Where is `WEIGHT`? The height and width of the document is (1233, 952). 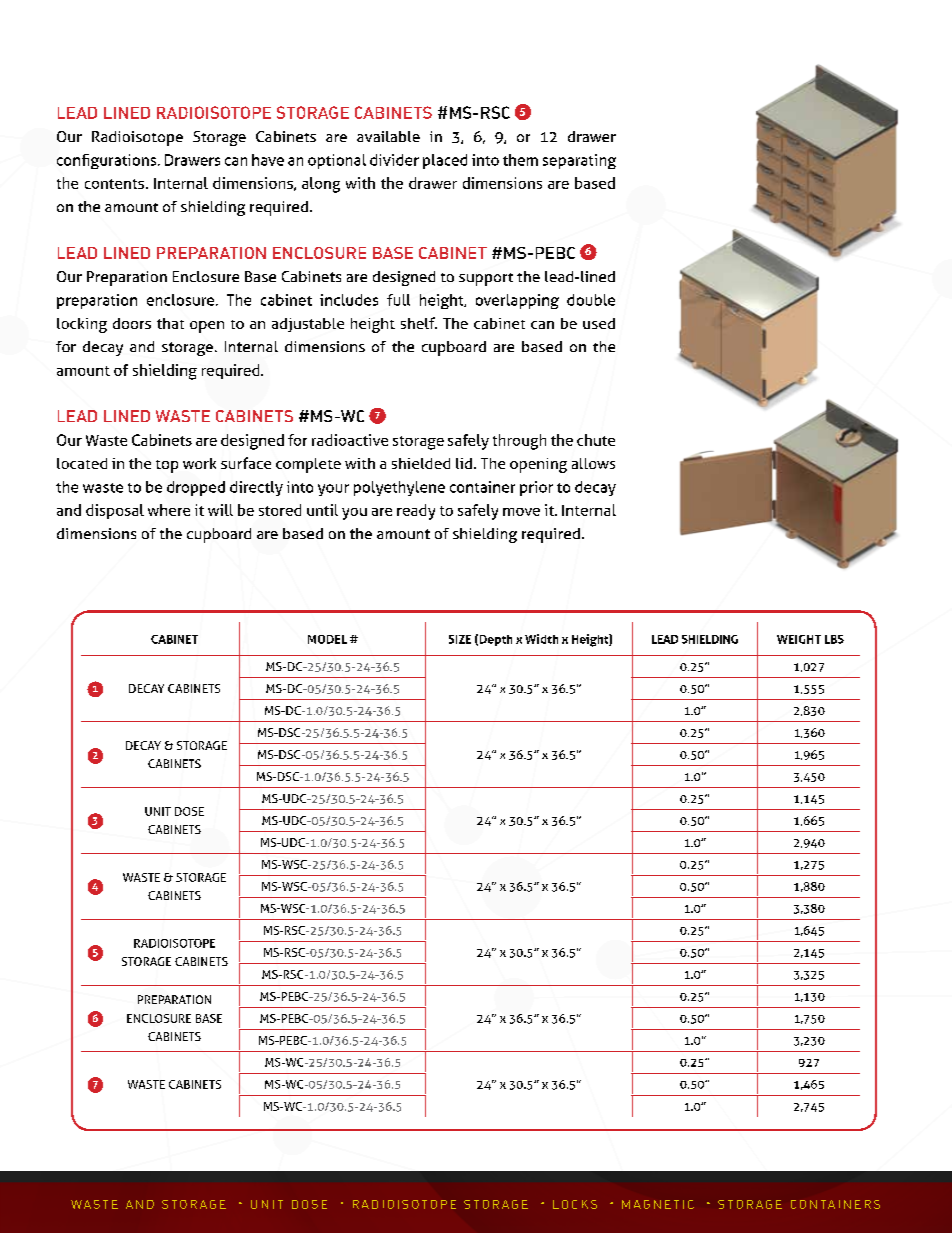 WEIGHT is located at coordinates (799, 639).
